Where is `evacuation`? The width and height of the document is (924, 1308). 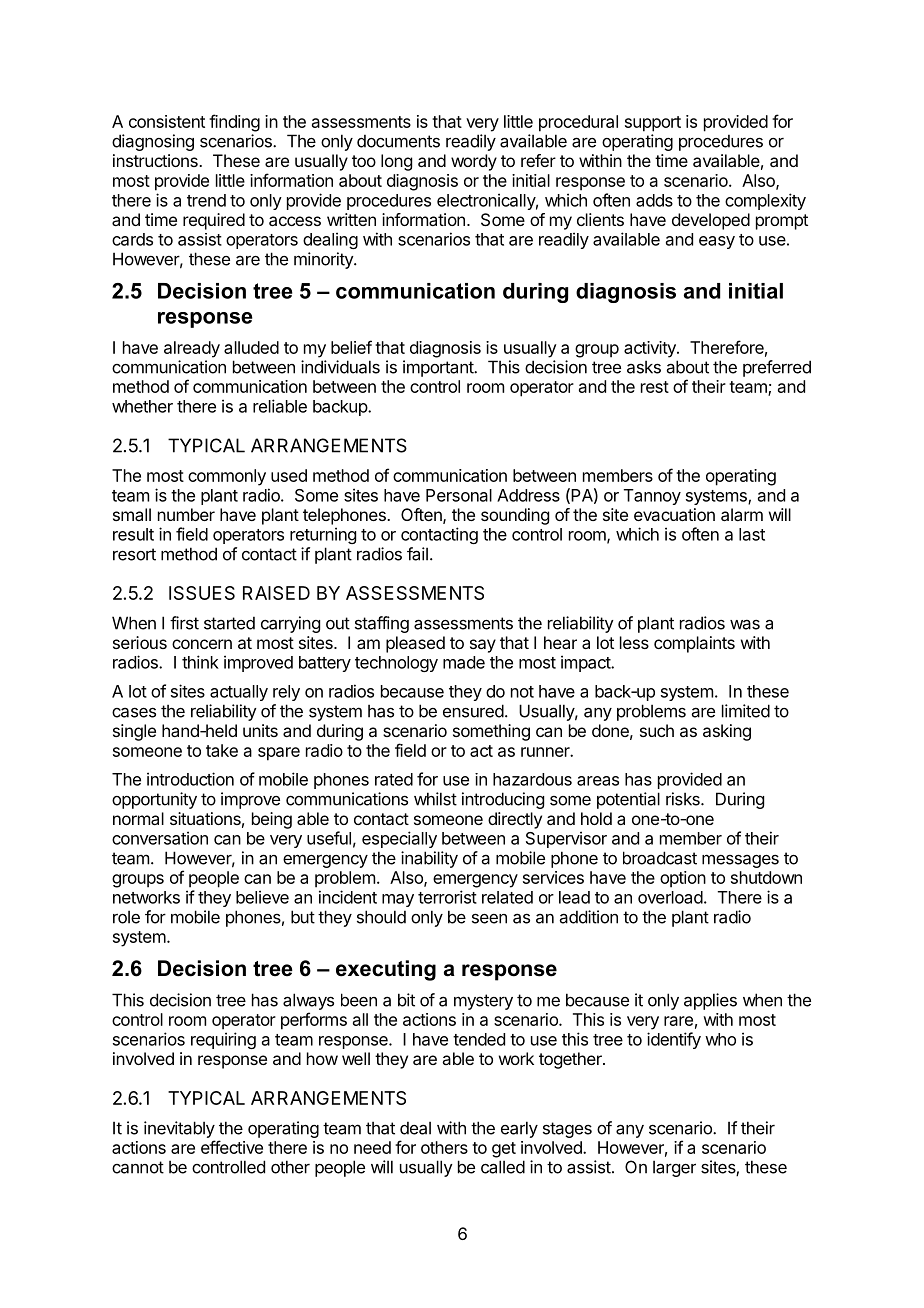
evacuation is located at coordinates (674, 514).
